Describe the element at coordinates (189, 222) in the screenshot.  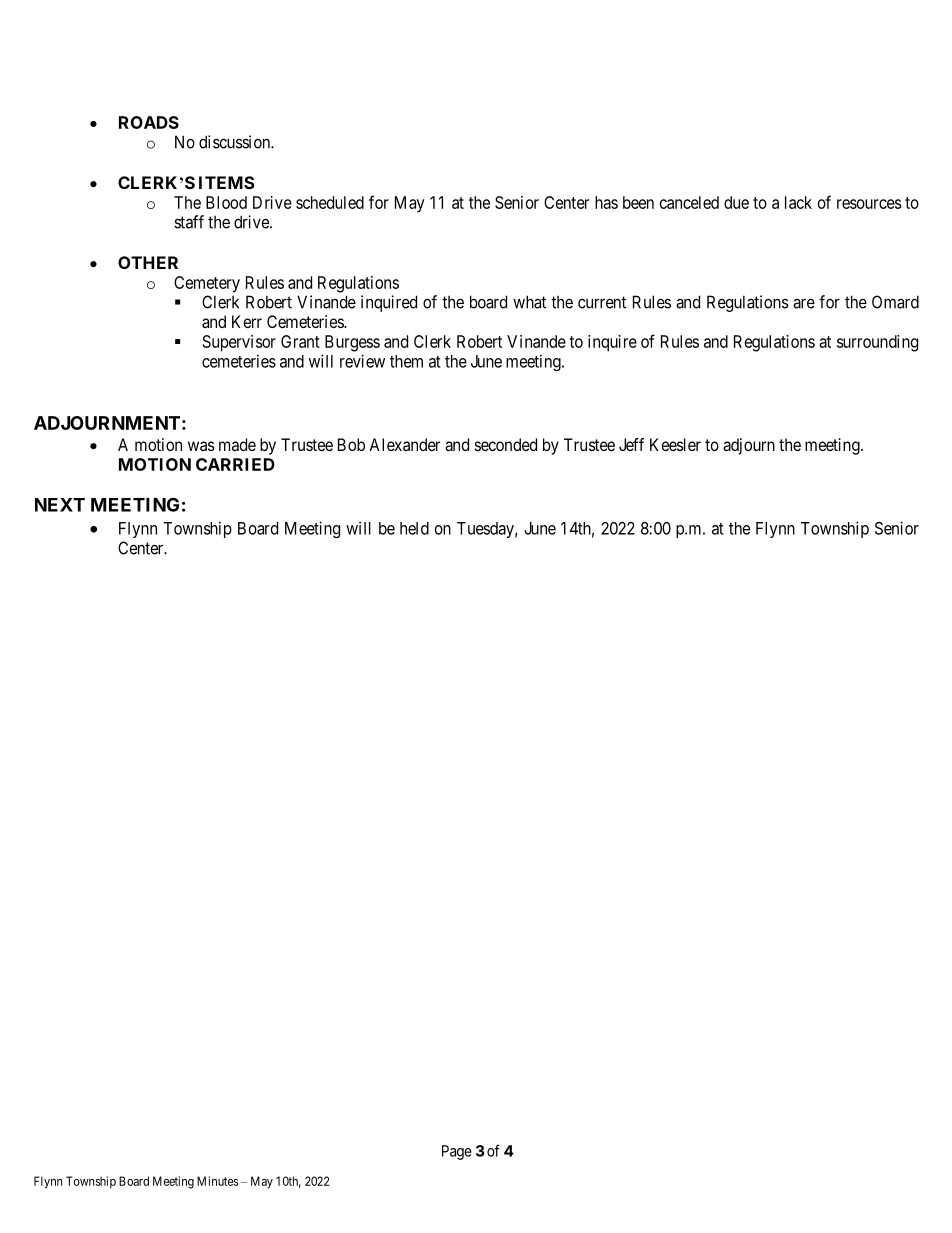
I see `staff` at that location.
